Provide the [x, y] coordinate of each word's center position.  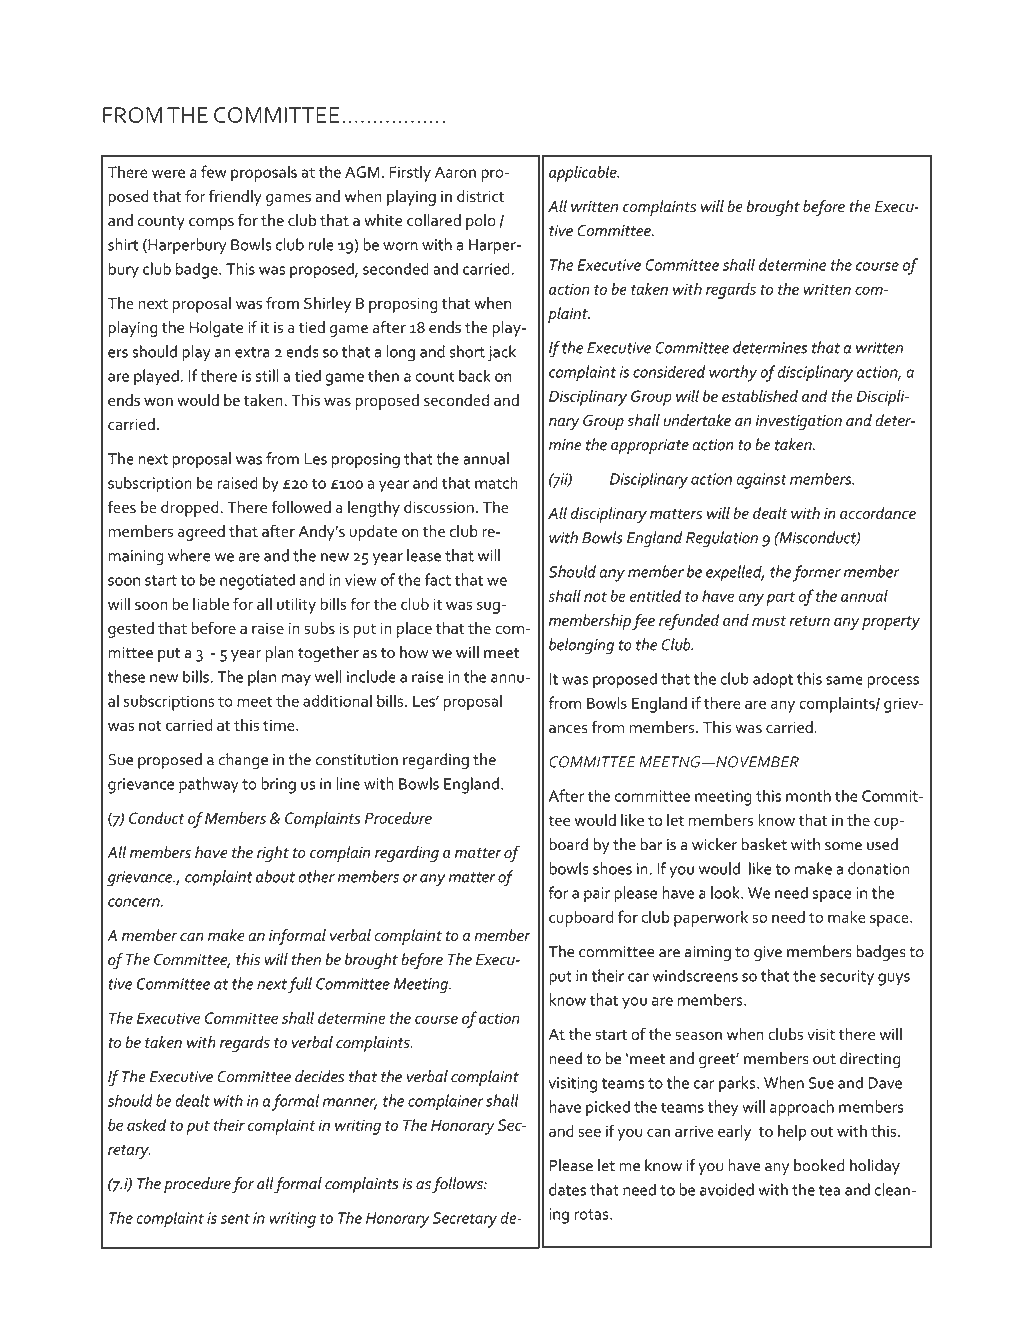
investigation [799, 422]
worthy [733, 373]
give [768, 953]
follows [458, 1185]
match [496, 482]
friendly [235, 197]
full [300, 985]
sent [235, 1218]
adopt [773, 680]
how [414, 652]
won [158, 401]
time [280, 725]
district [480, 196]
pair [597, 895]
